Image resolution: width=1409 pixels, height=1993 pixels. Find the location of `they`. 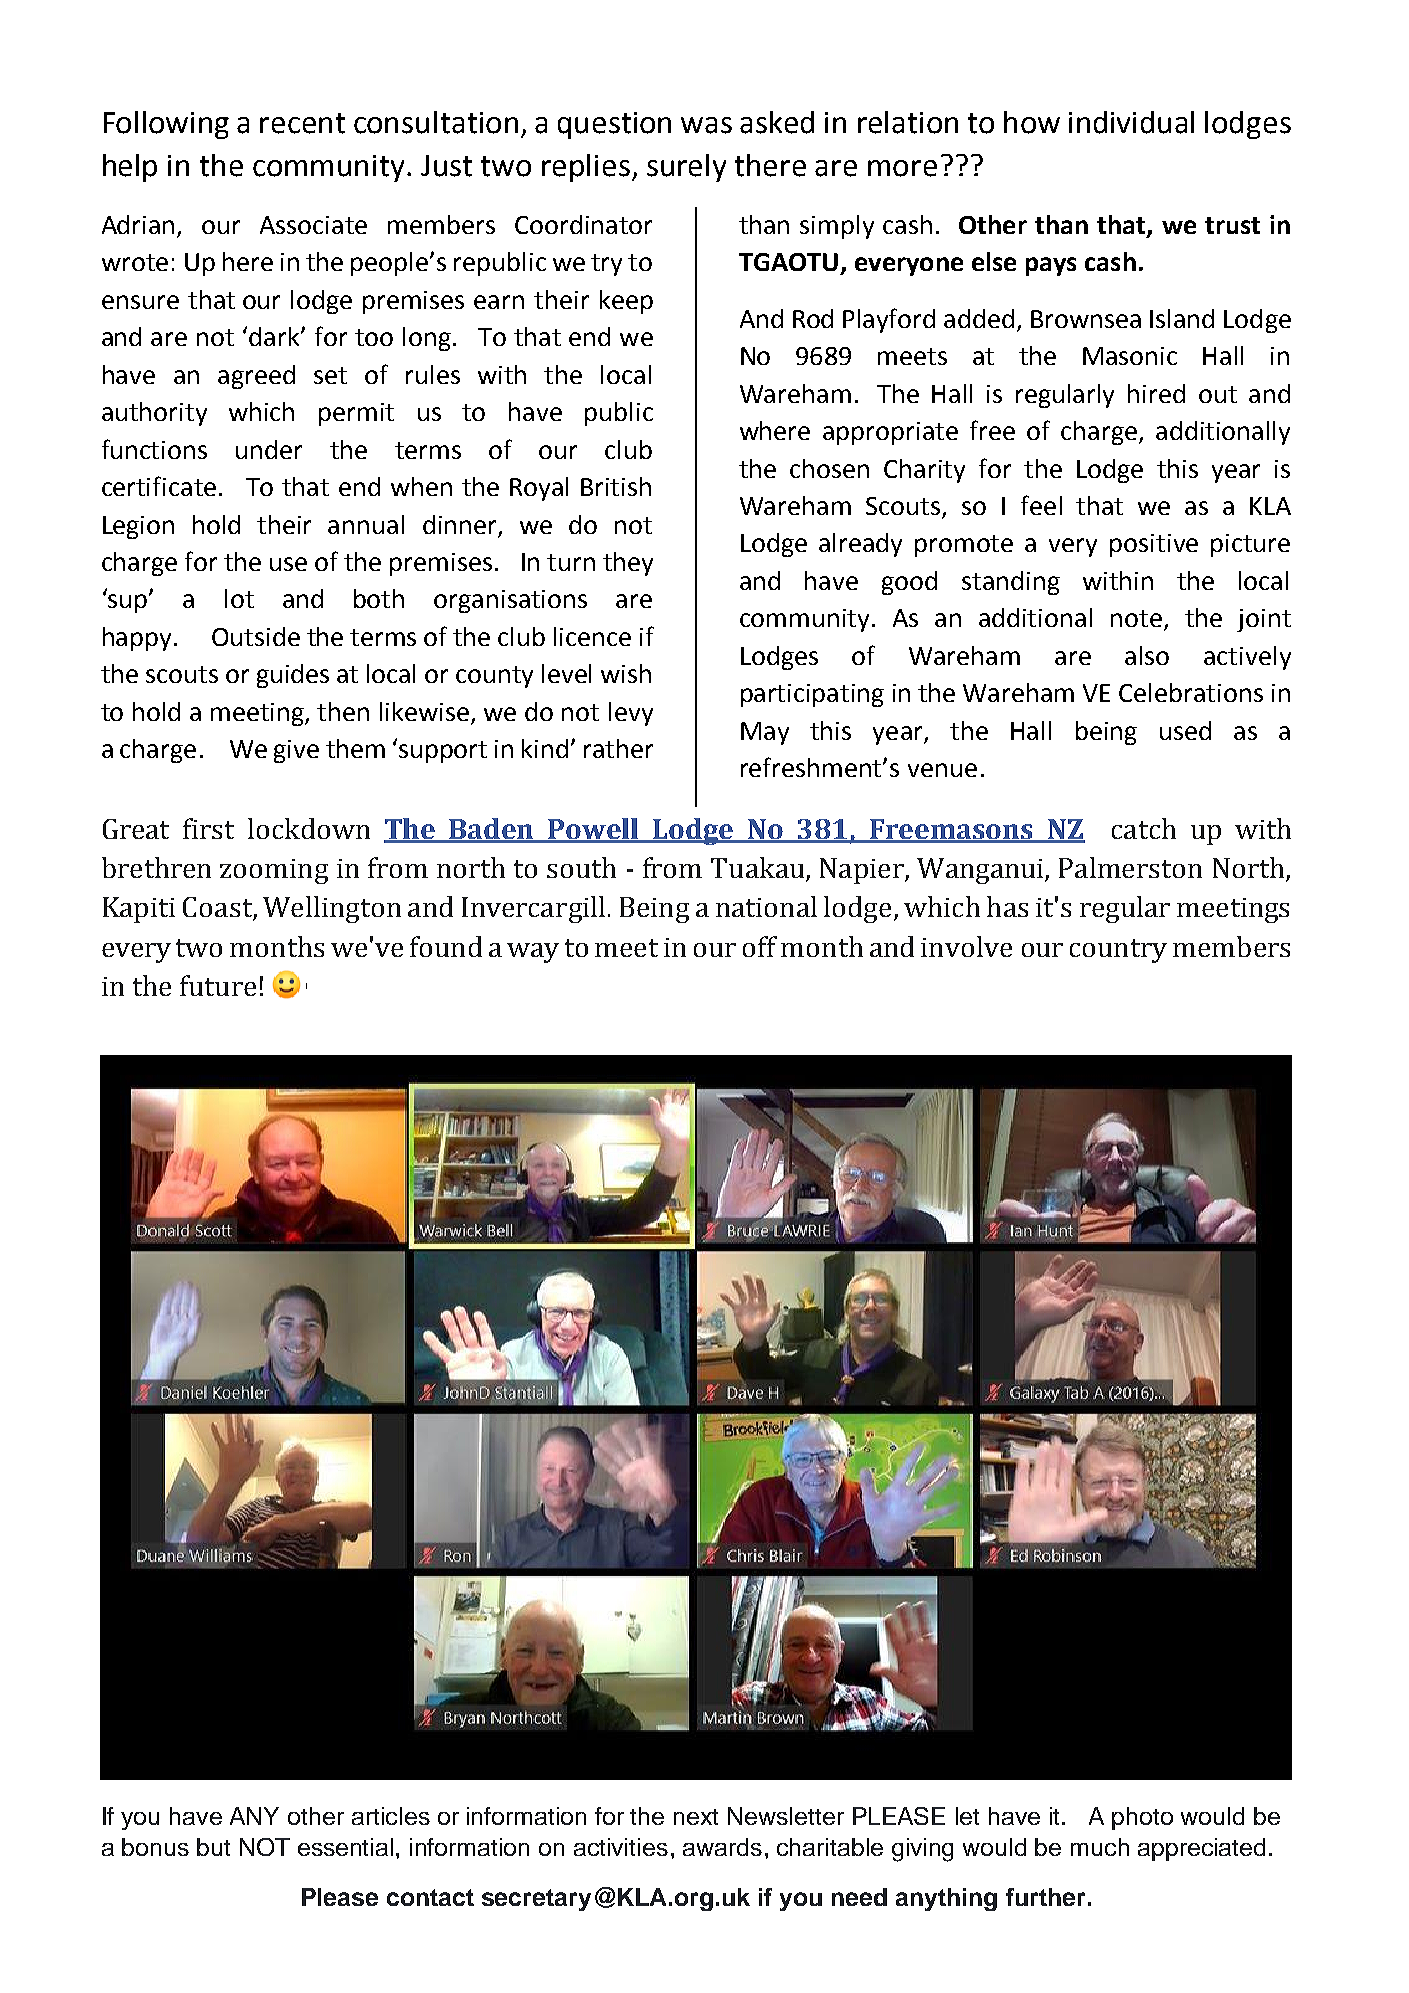

they is located at coordinates (628, 564).
